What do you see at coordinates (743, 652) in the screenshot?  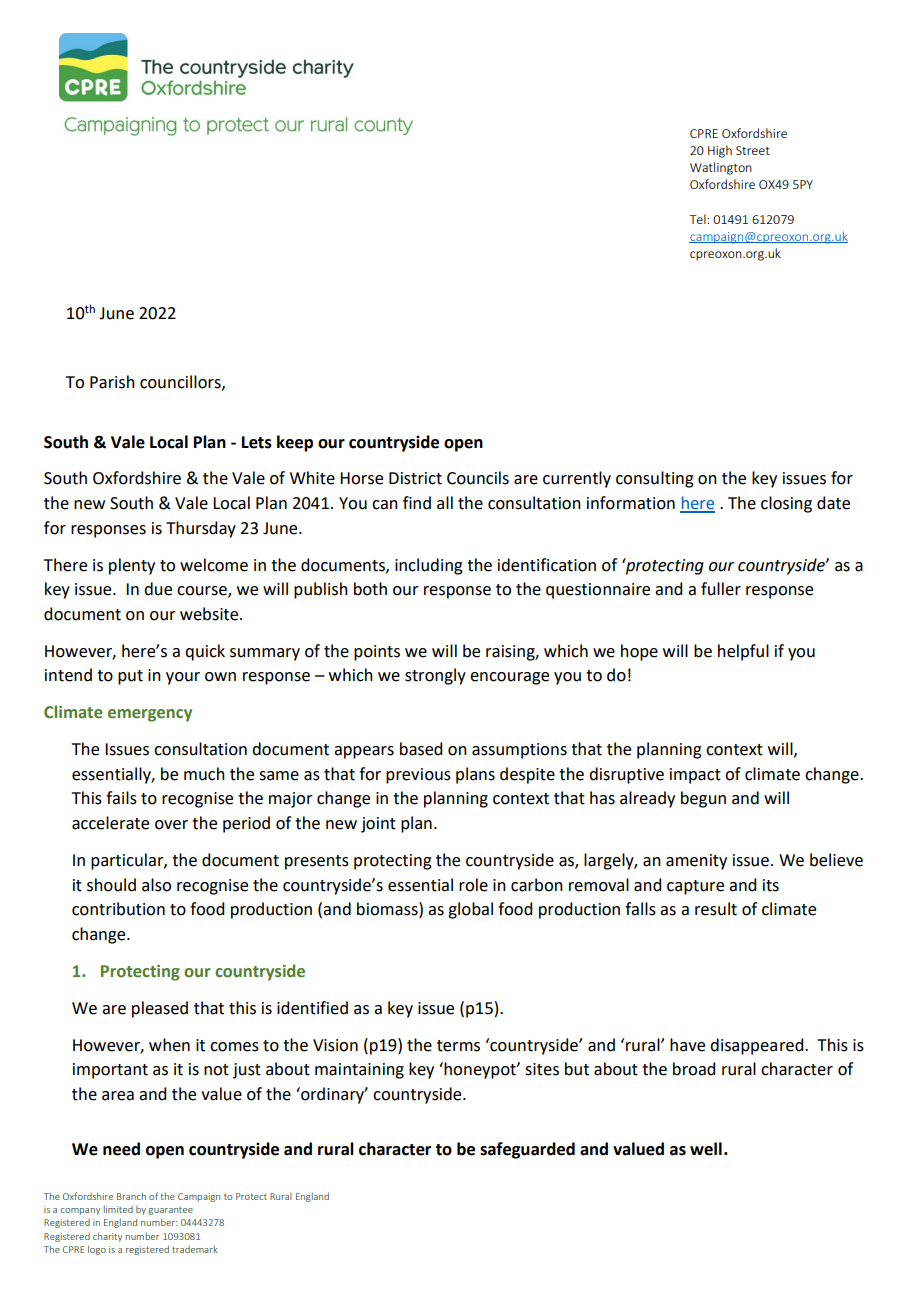 I see `helpful` at bounding box center [743, 652].
